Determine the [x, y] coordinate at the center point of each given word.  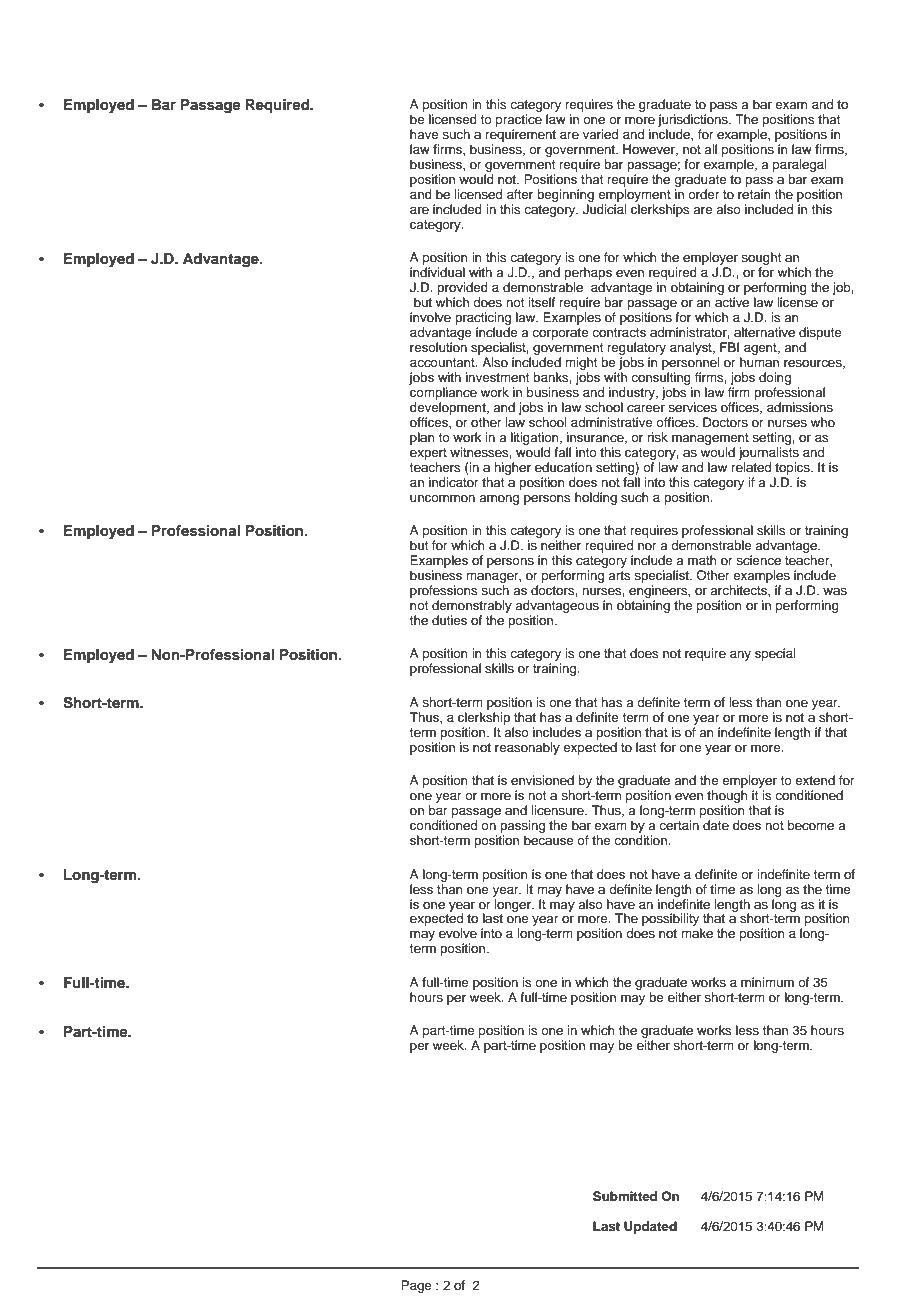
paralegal [799, 165]
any [740, 656]
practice [519, 120]
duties [449, 620]
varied [600, 134]
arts [619, 575]
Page [416, 1286]
